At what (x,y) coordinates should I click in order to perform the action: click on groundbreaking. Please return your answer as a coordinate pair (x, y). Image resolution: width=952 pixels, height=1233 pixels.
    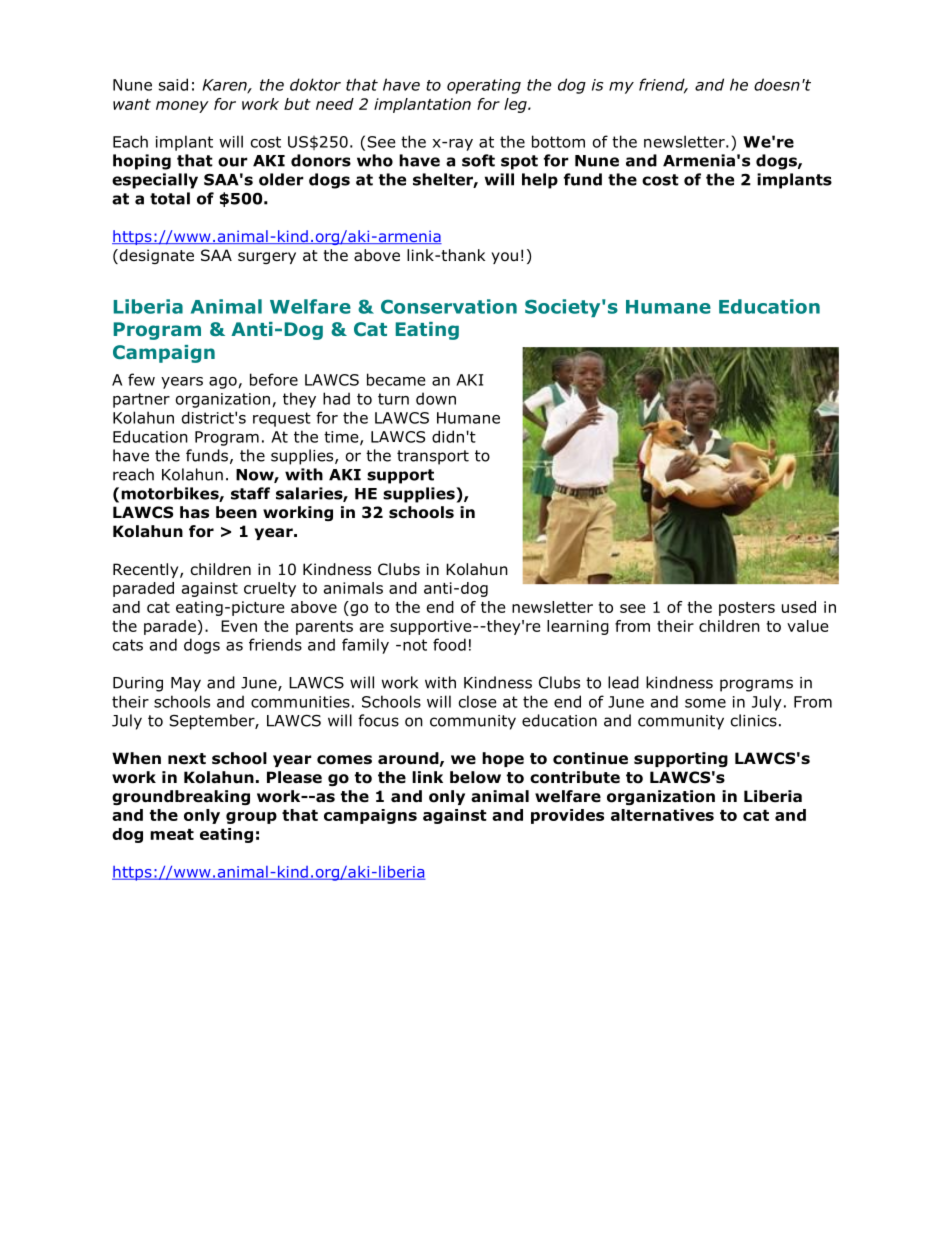
    Looking at the image, I should click on (181, 797).
